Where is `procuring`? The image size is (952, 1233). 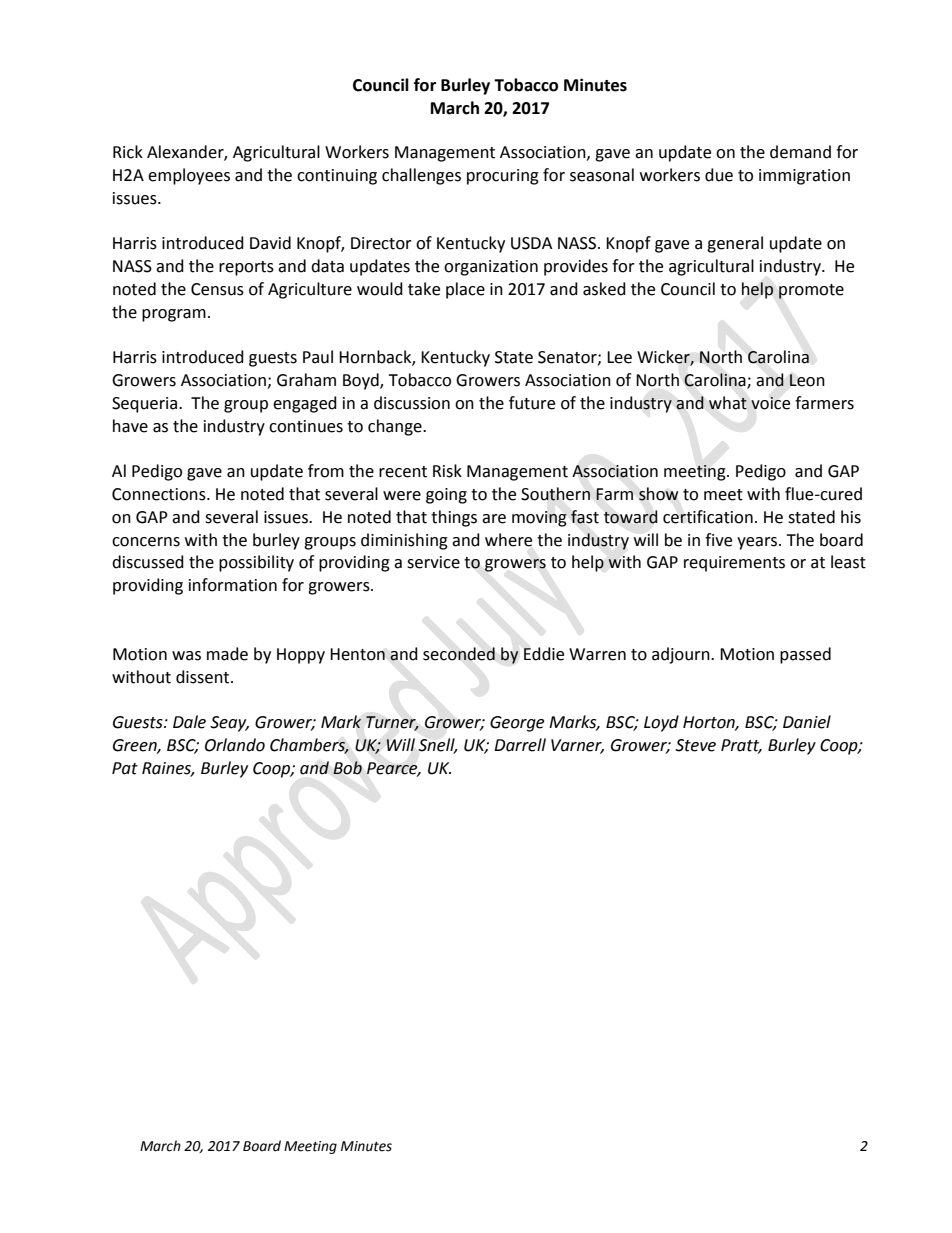
procuring is located at coordinates (503, 177).
